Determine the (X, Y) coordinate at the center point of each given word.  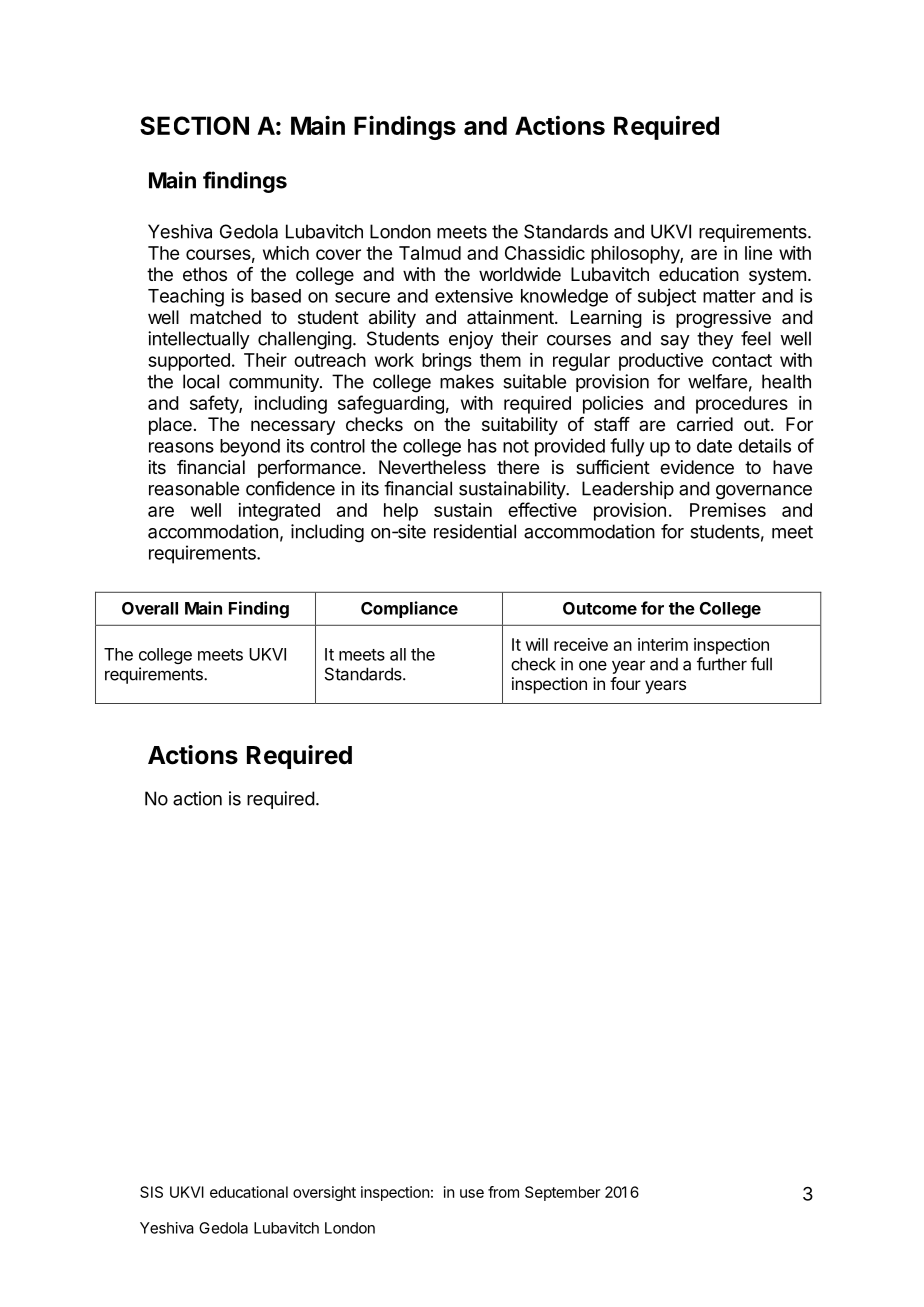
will (536, 644)
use (472, 1193)
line (758, 253)
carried (705, 424)
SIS (151, 1192)
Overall (150, 608)
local (201, 381)
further (722, 664)
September (562, 1193)
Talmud (430, 253)
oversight (324, 1193)
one (593, 666)
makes (467, 381)
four (625, 683)
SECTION (194, 125)
